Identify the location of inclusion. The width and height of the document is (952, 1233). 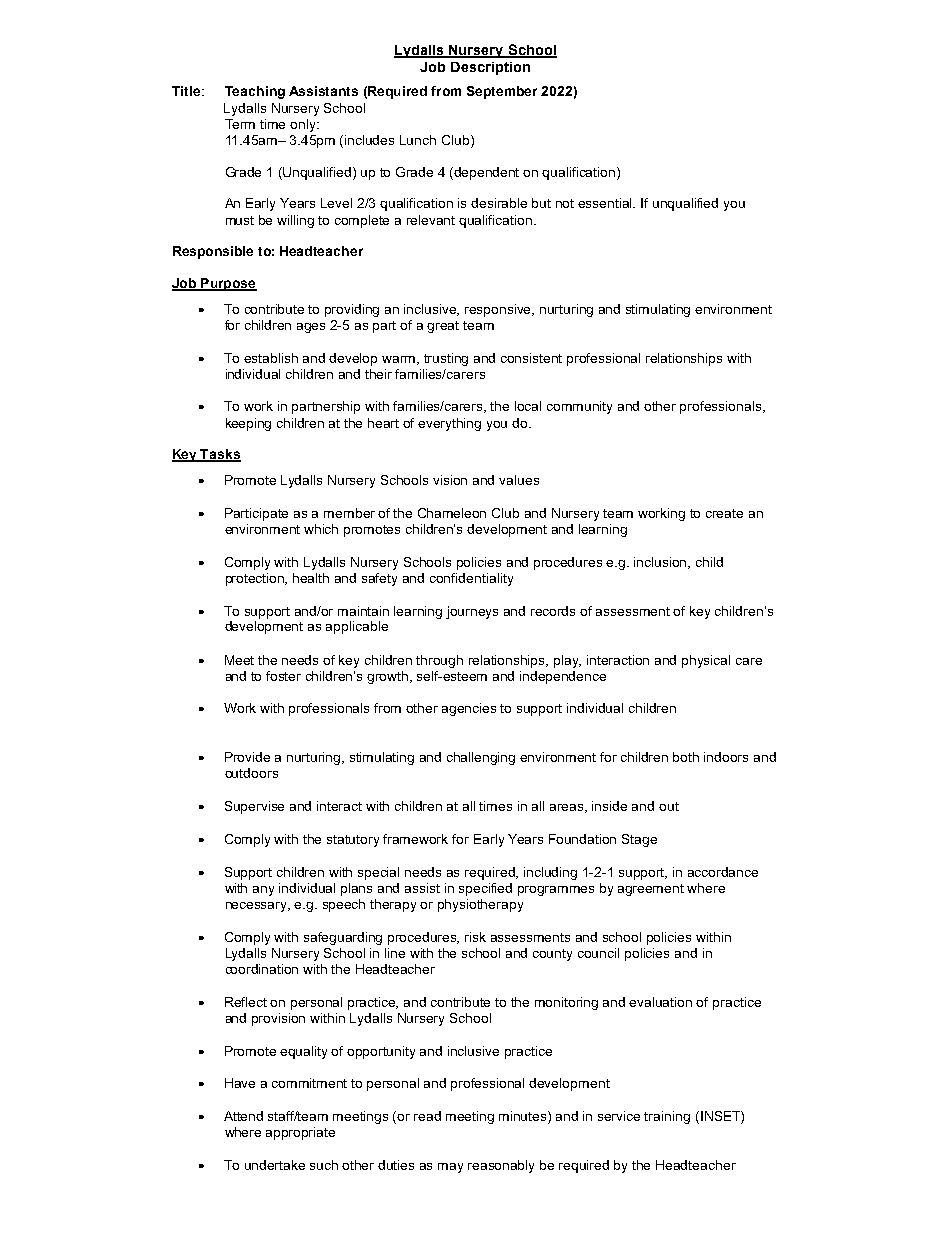
(662, 563).
